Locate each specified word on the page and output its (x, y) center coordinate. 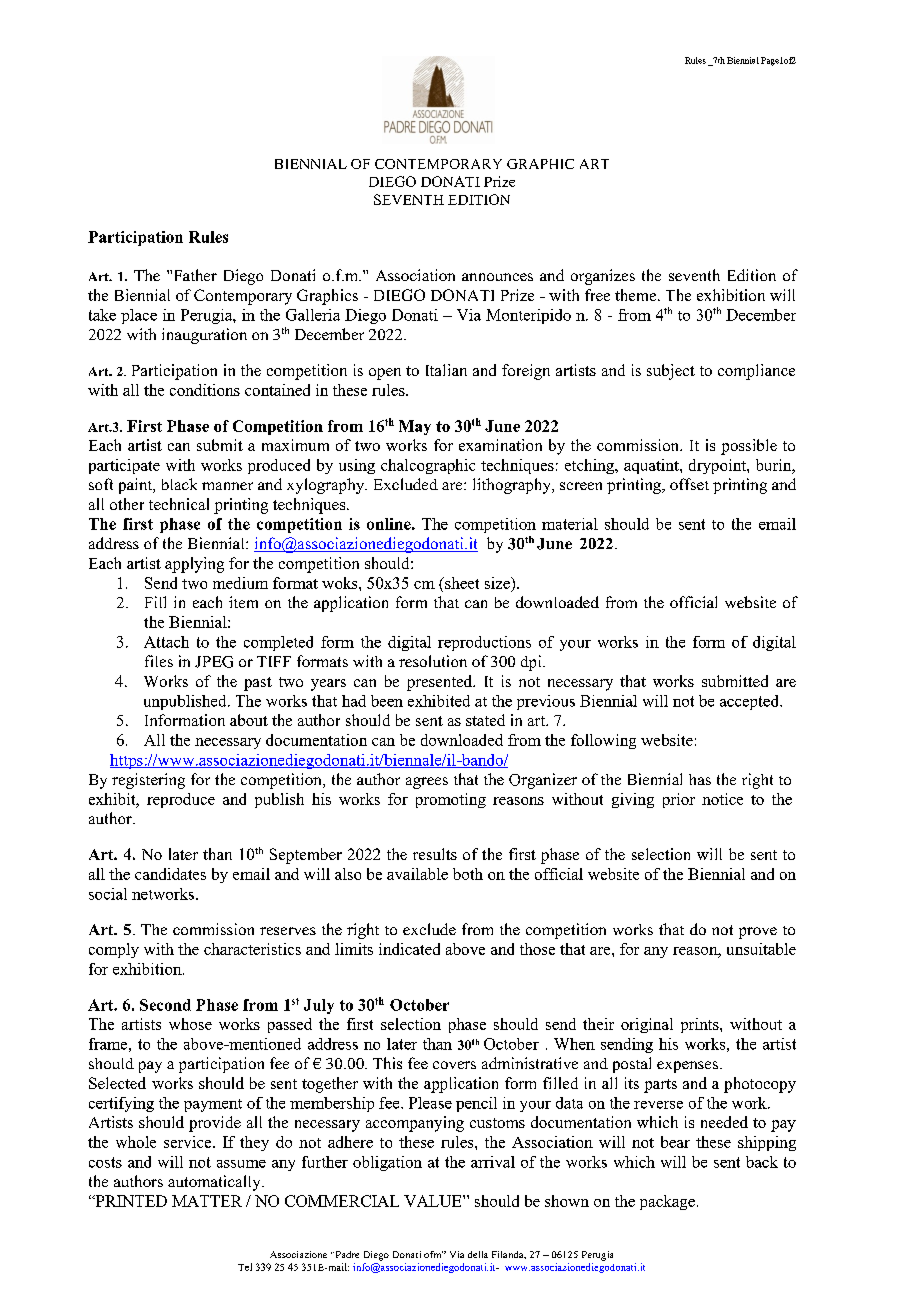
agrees (427, 783)
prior (679, 800)
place (139, 316)
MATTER (207, 1201)
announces (497, 277)
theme (637, 295)
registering (148, 781)
